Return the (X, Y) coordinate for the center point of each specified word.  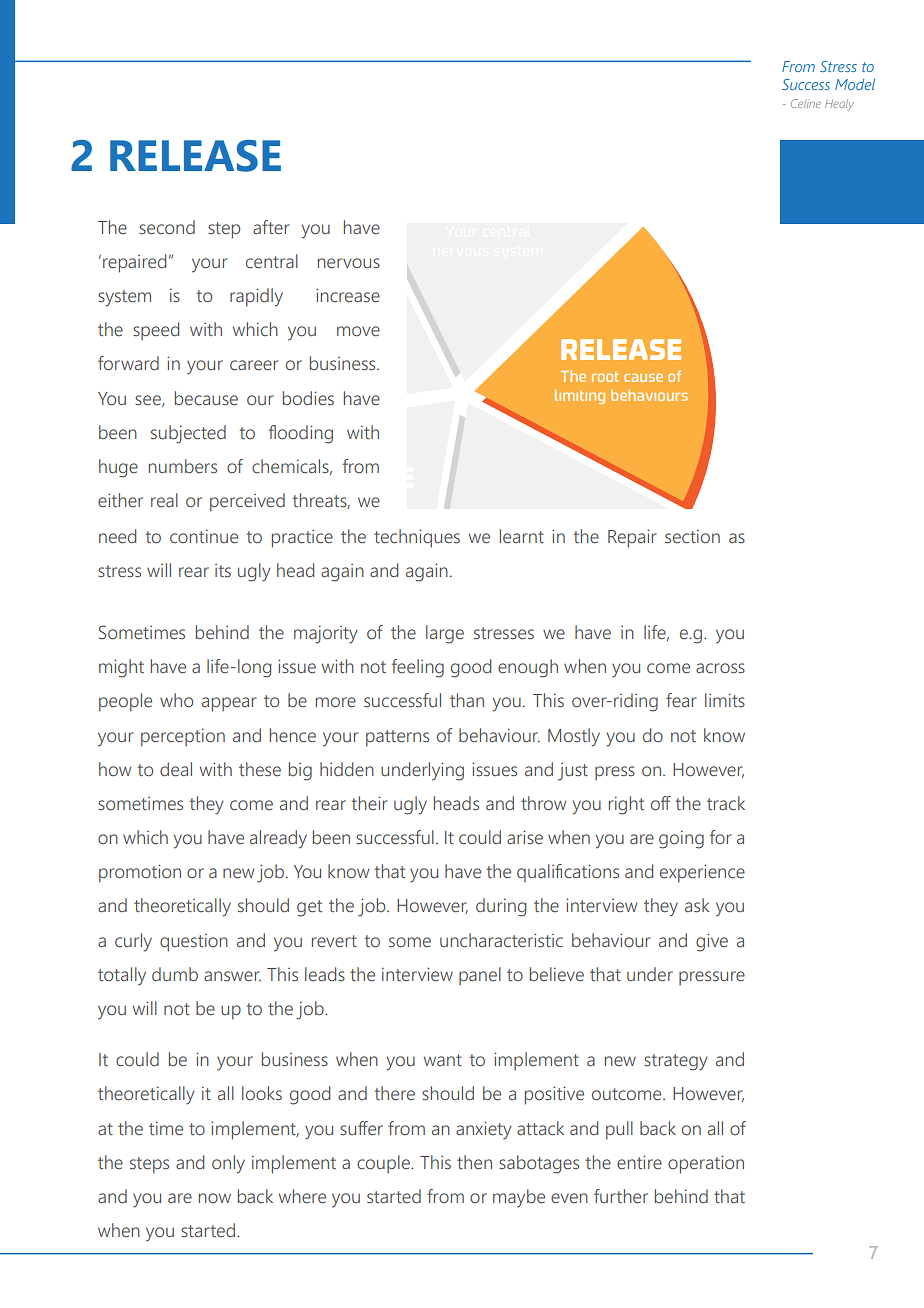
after (271, 227)
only (228, 1164)
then (474, 1162)
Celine (806, 103)
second (167, 227)
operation (706, 1164)
